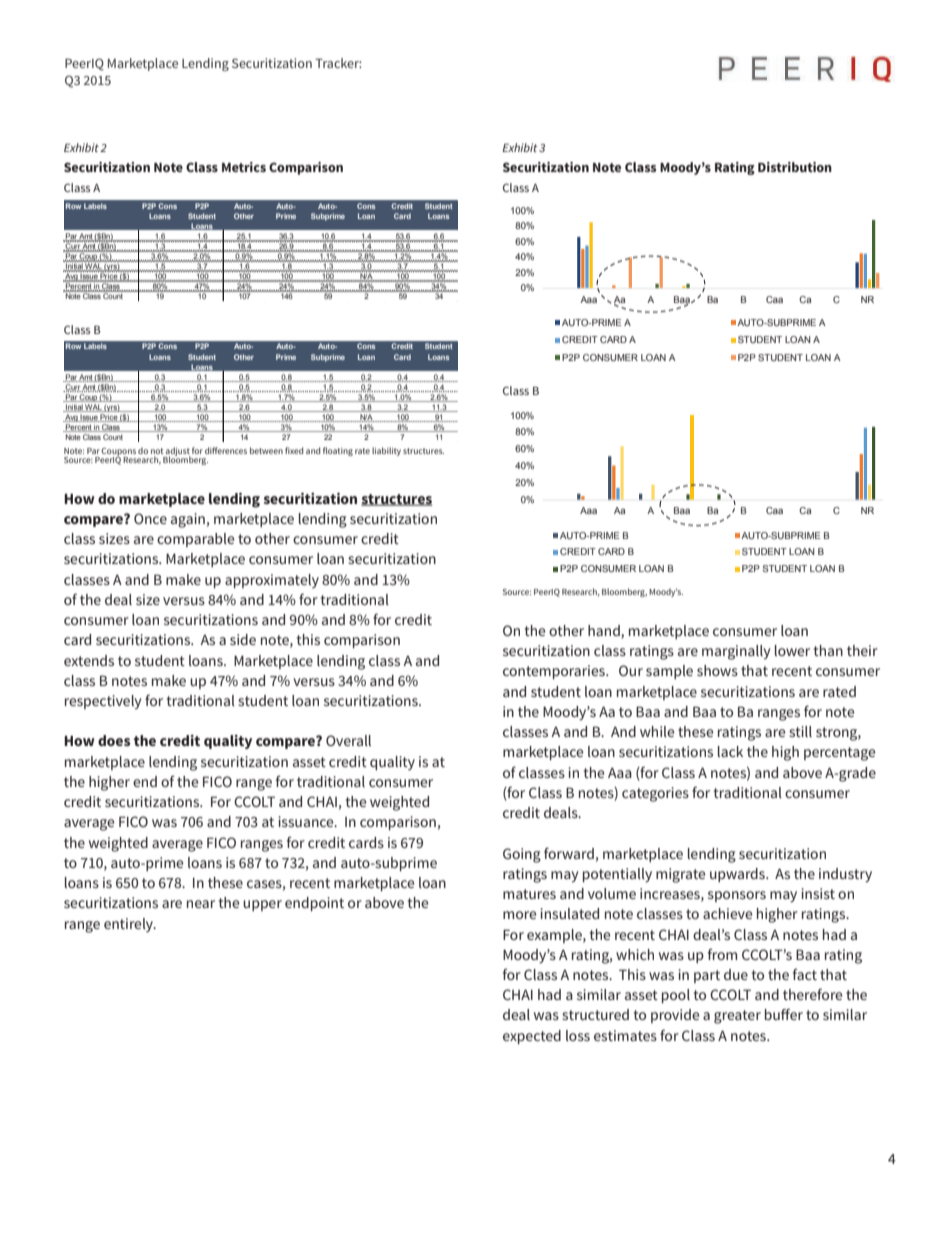  What do you see at coordinates (266, 450) in the page?
I see `between` at bounding box center [266, 450].
